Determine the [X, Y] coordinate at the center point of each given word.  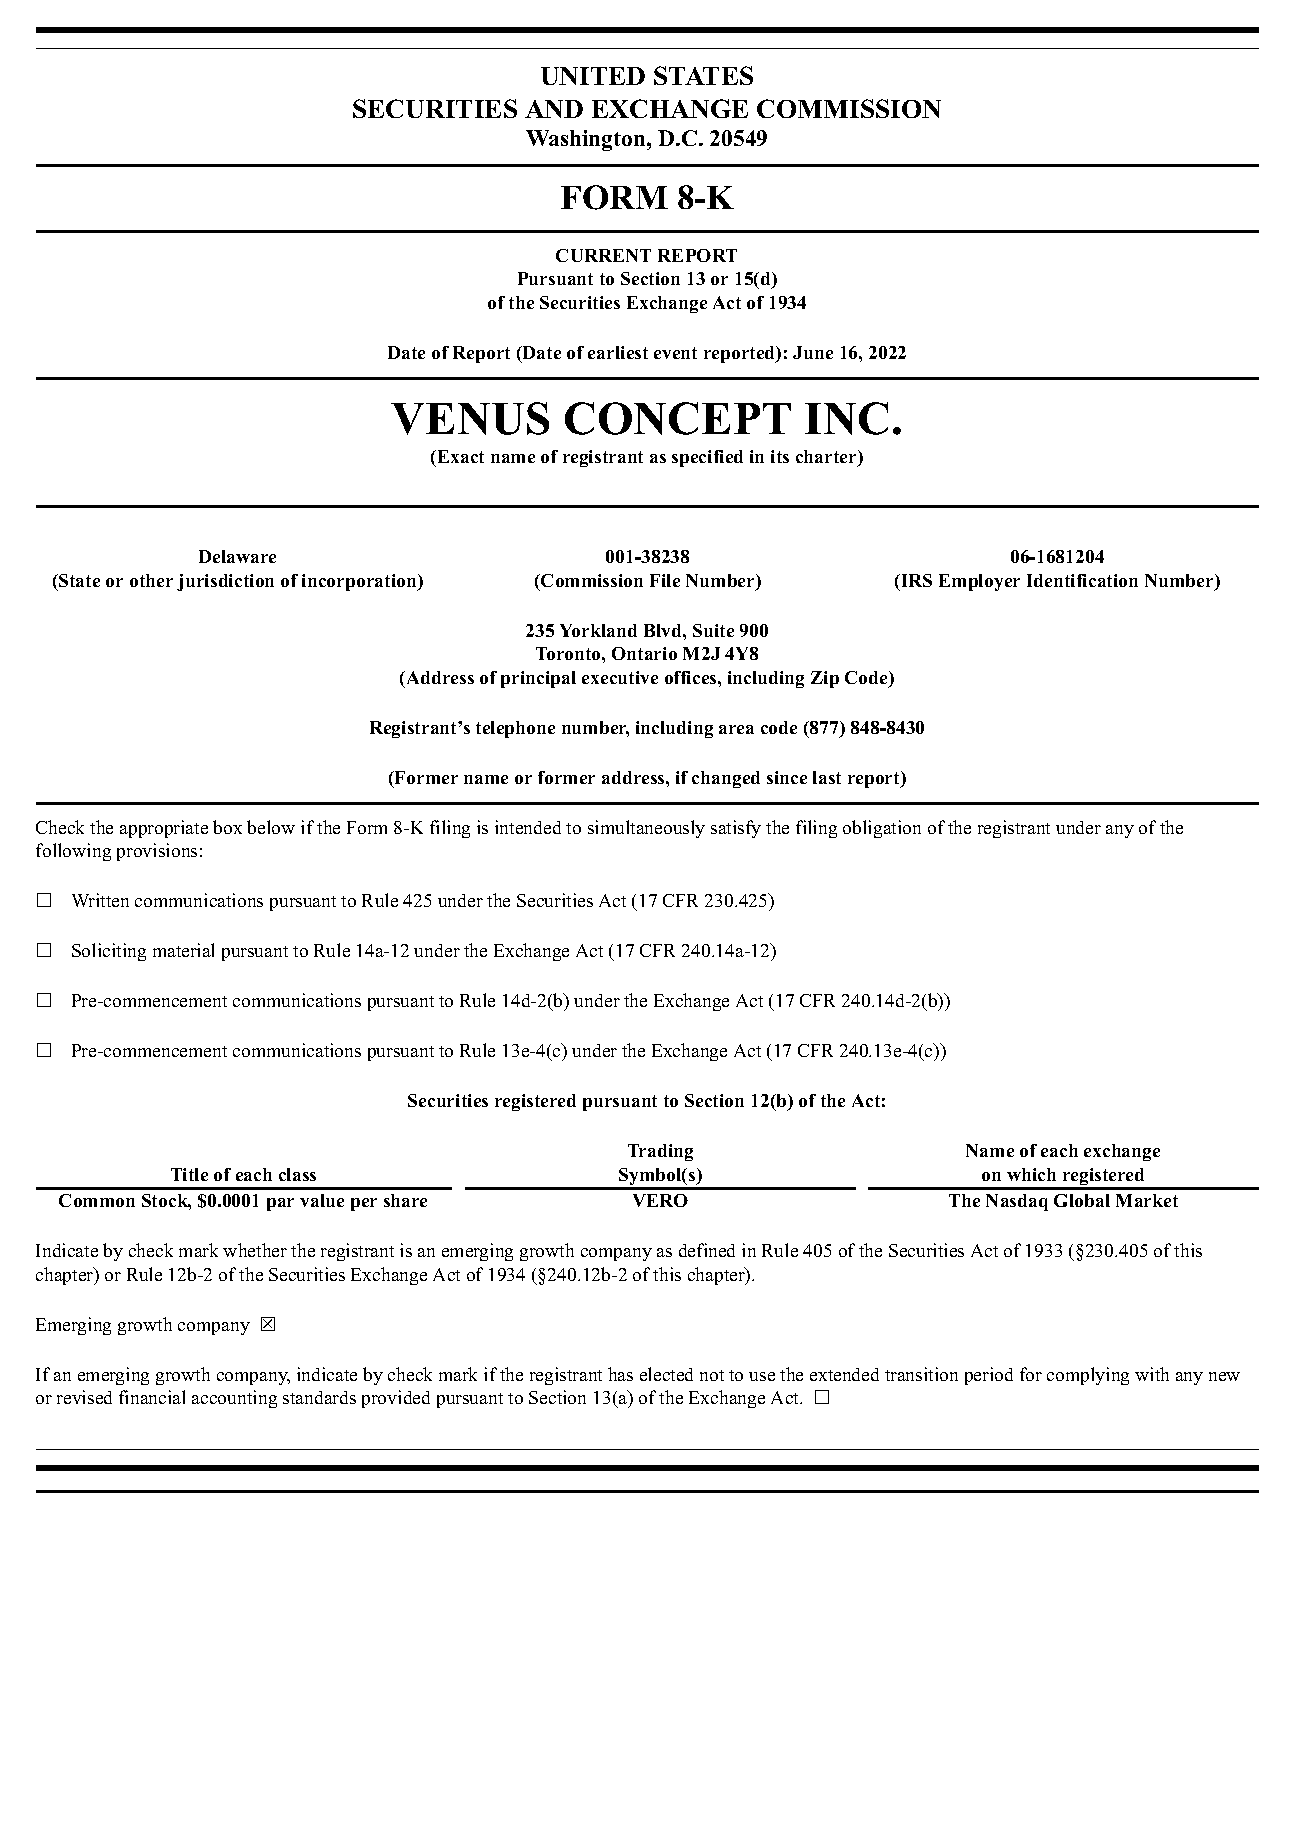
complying [1088, 1376]
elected [666, 1374]
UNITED [593, 76]
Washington [587, 140]
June [813, 352]
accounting [234, 1399]
